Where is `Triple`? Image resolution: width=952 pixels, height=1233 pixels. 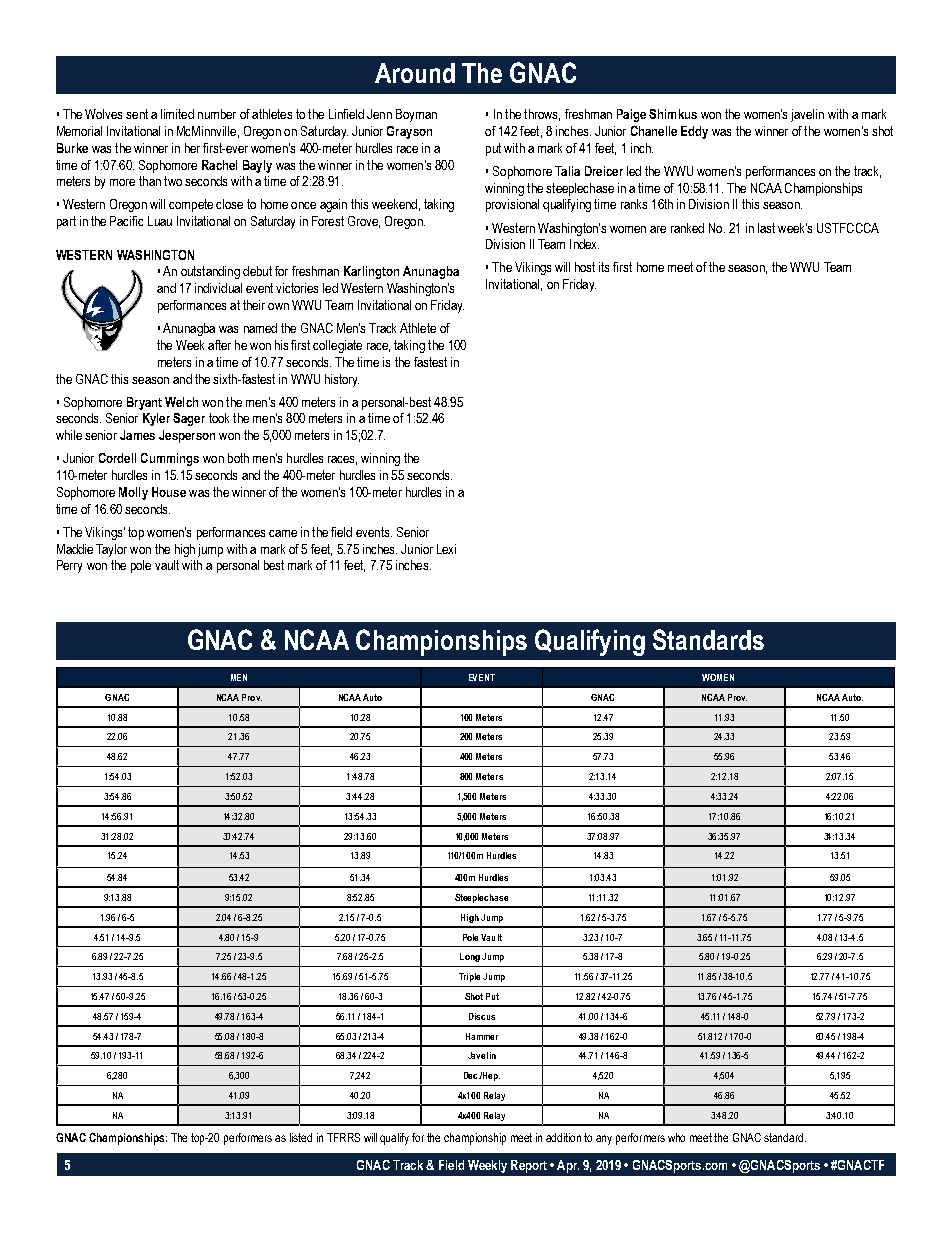 Triple is located at coordinates (469, 977).
